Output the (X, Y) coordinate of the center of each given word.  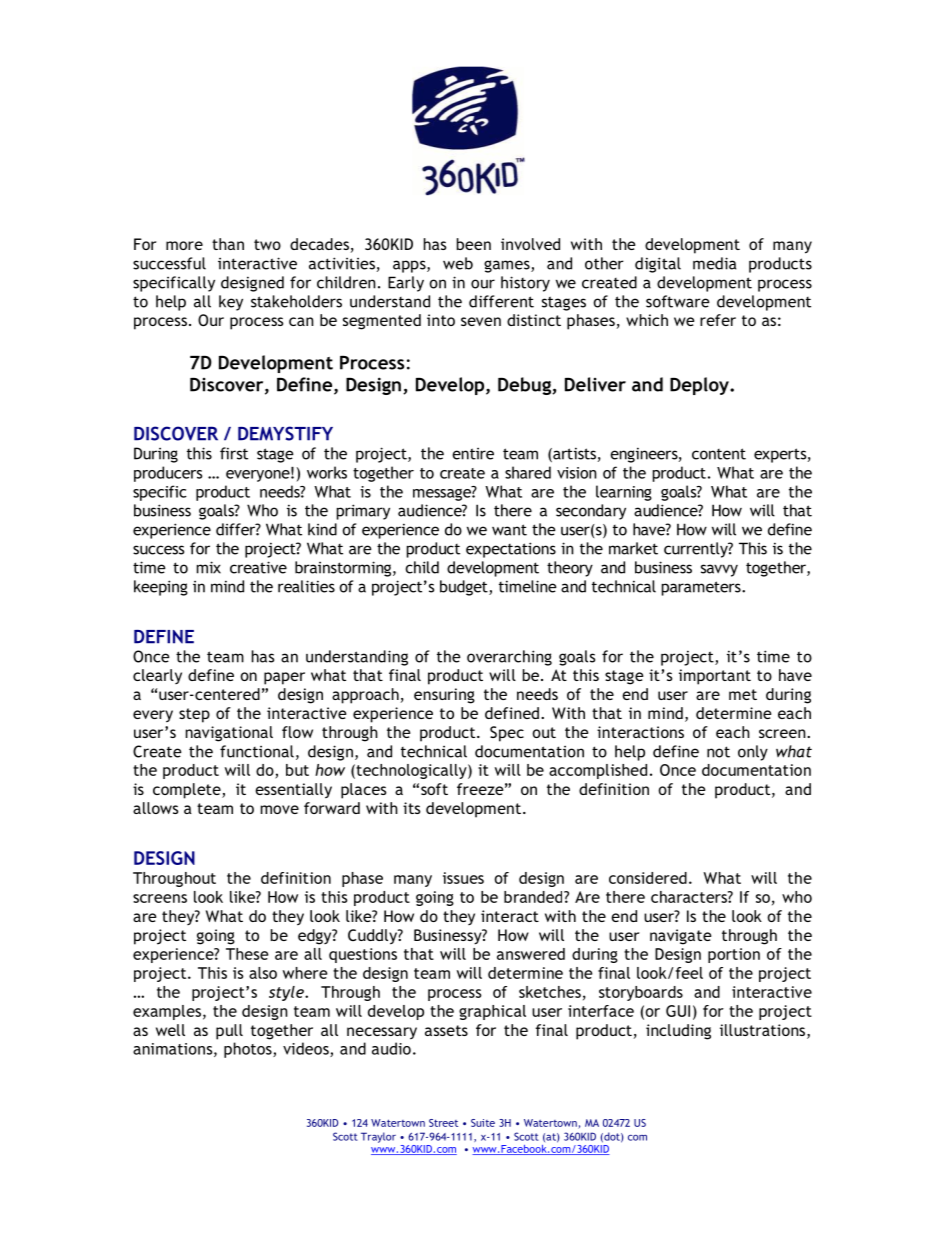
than (228, 244)
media (714, 263)
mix (209, 567)
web (458, 263)
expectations (511, 550)
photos (249, 1050)
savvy (719, 570)
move (280, 809)
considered (648, 878)
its (411, 808)
